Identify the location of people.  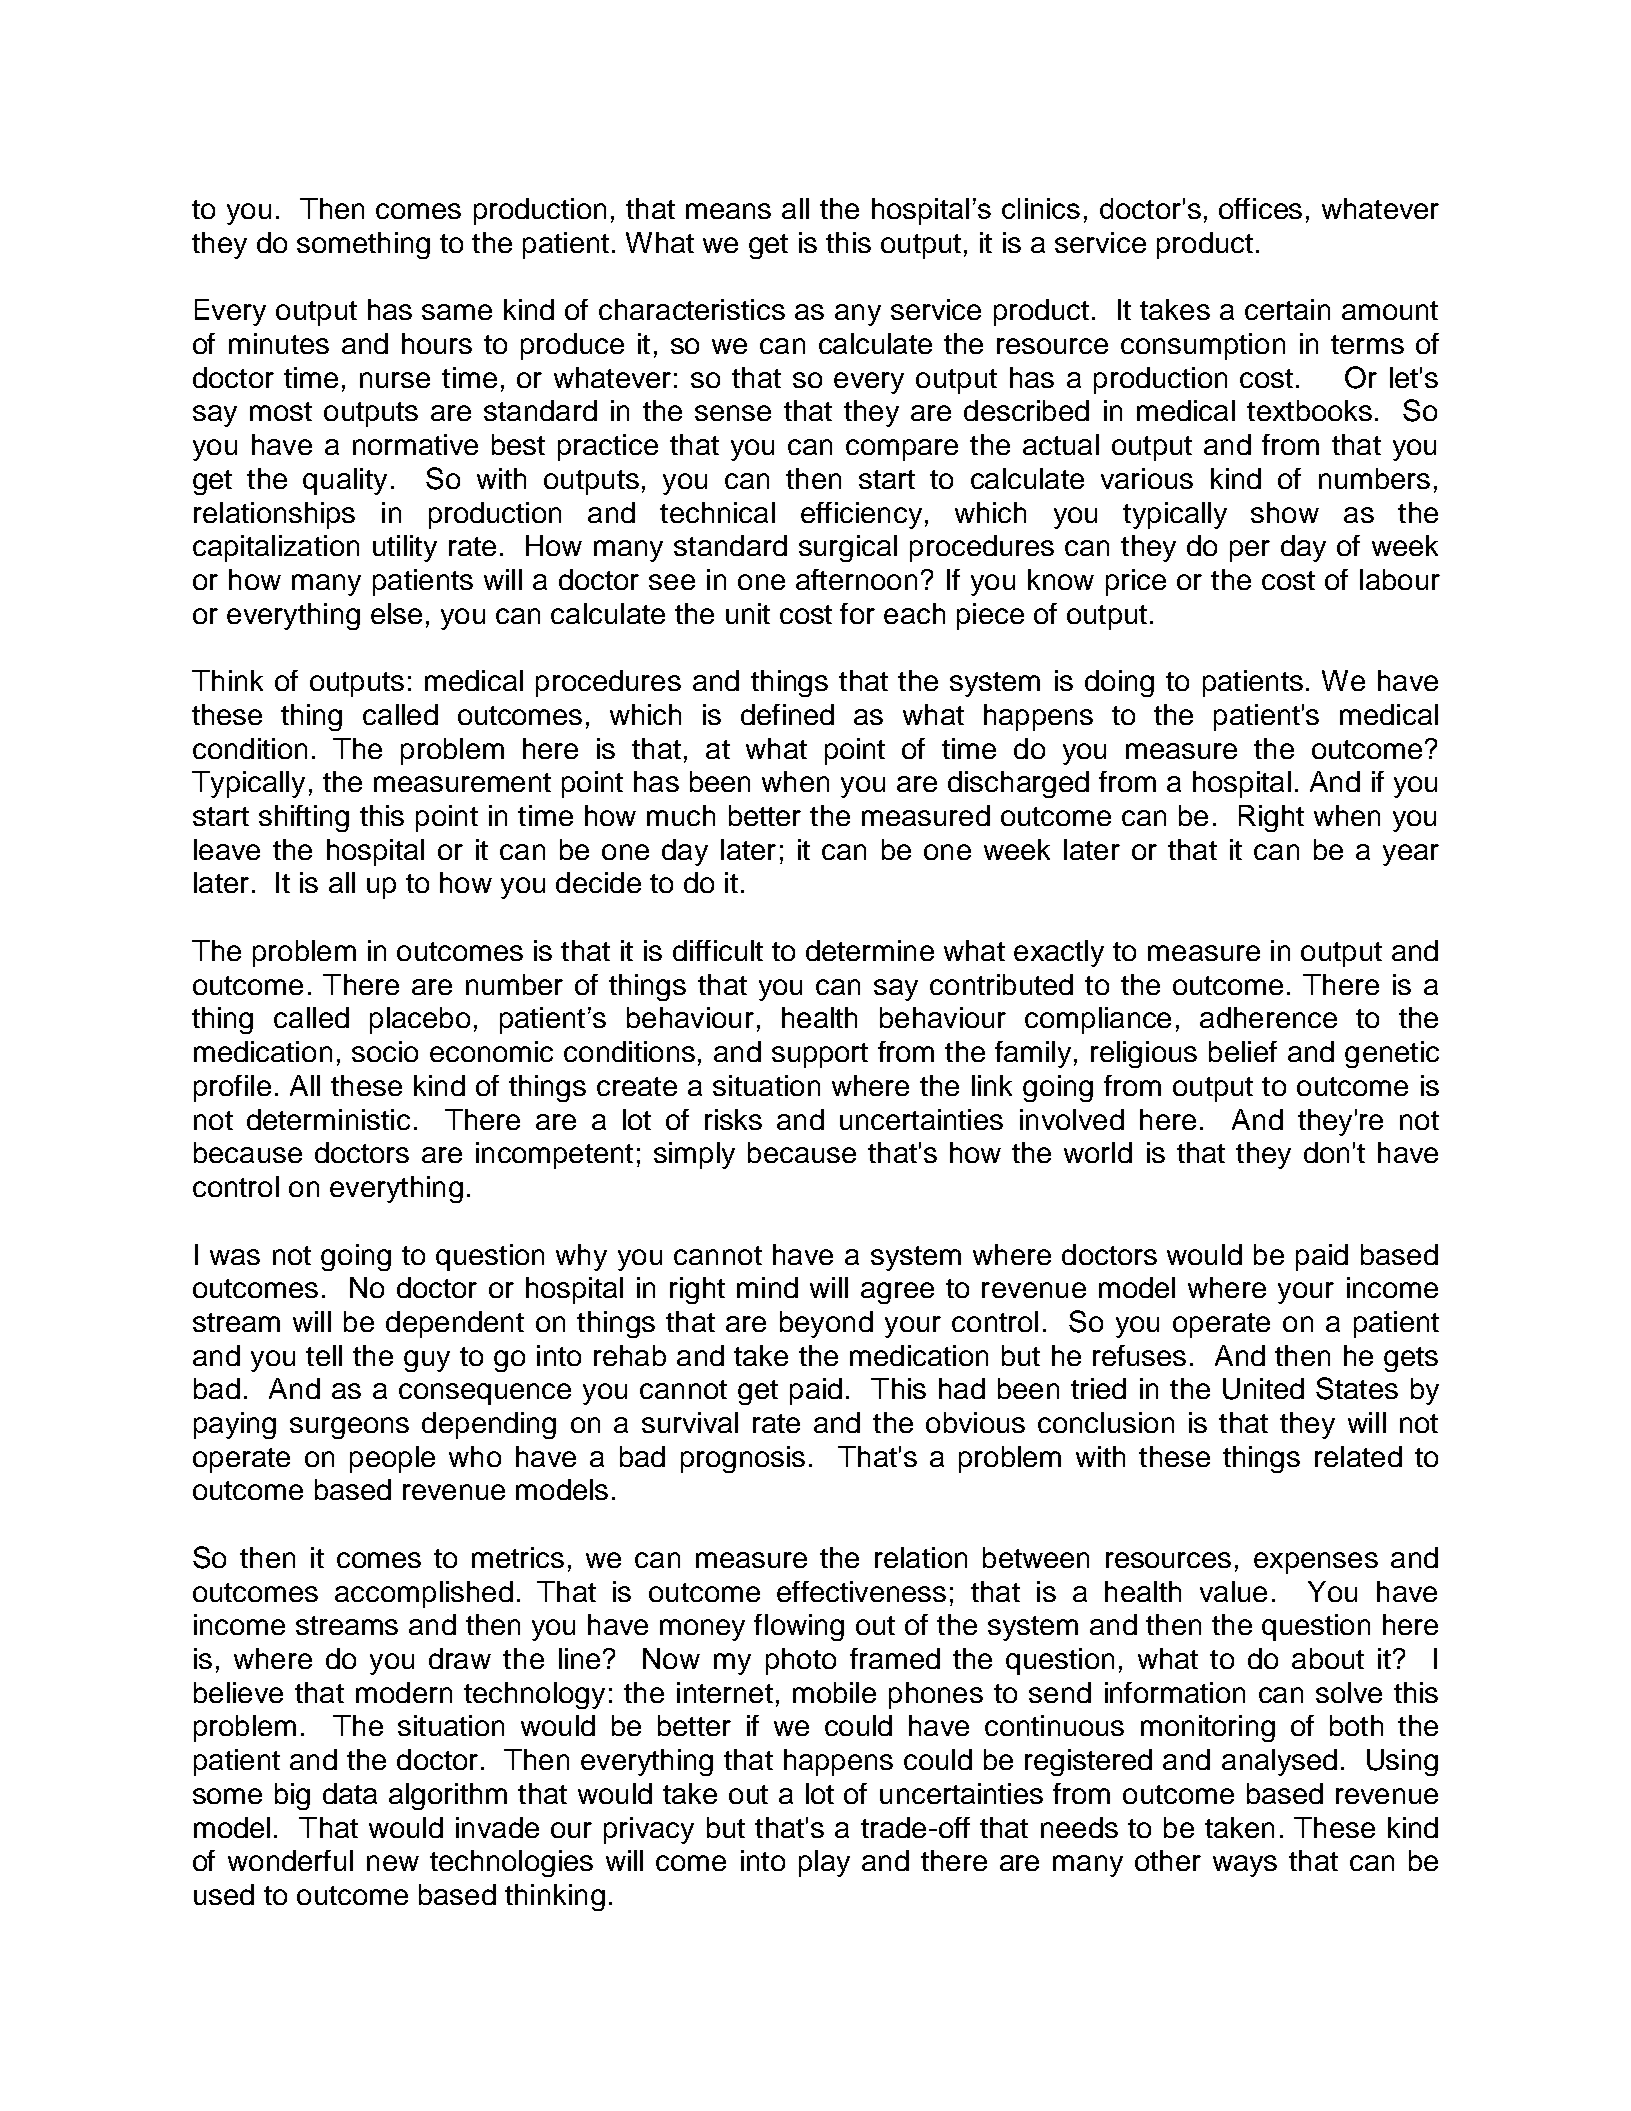
(392, 1459).
